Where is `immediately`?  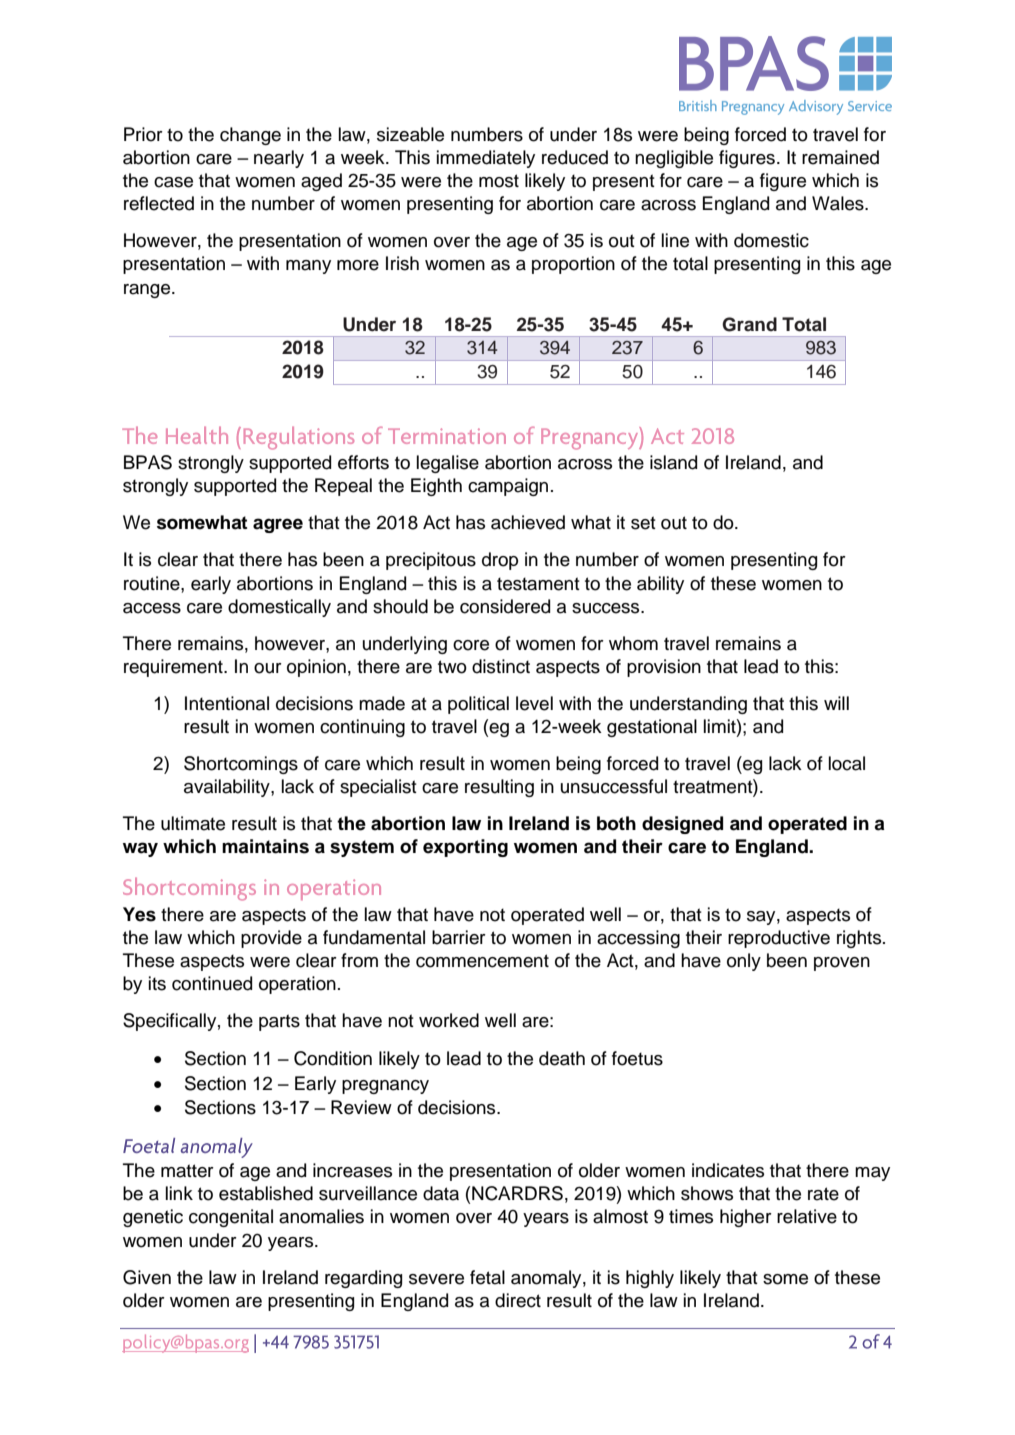 immediately is located at coordinates (486, 159).
